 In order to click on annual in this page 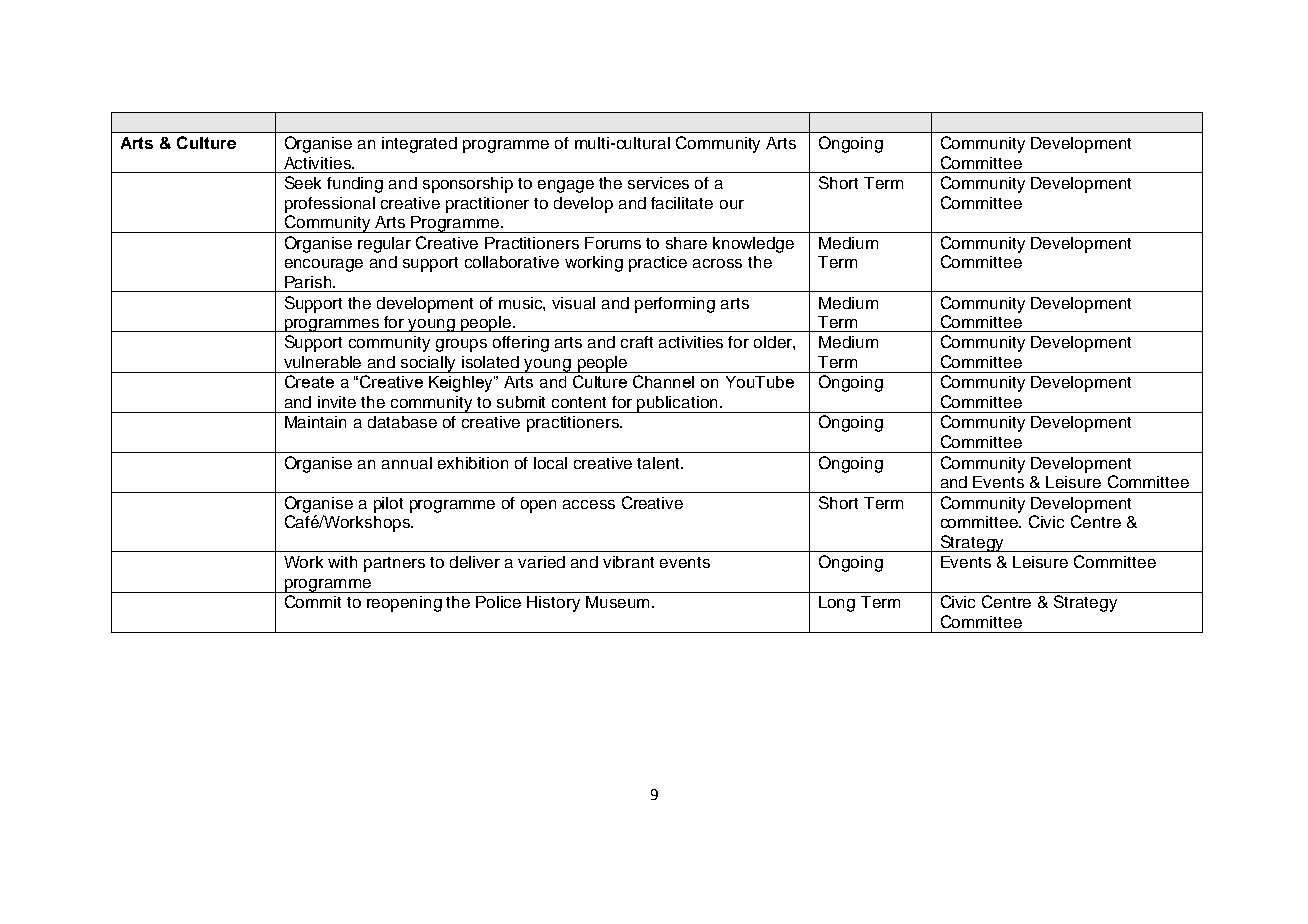, I will do `click(407, 463)`.
